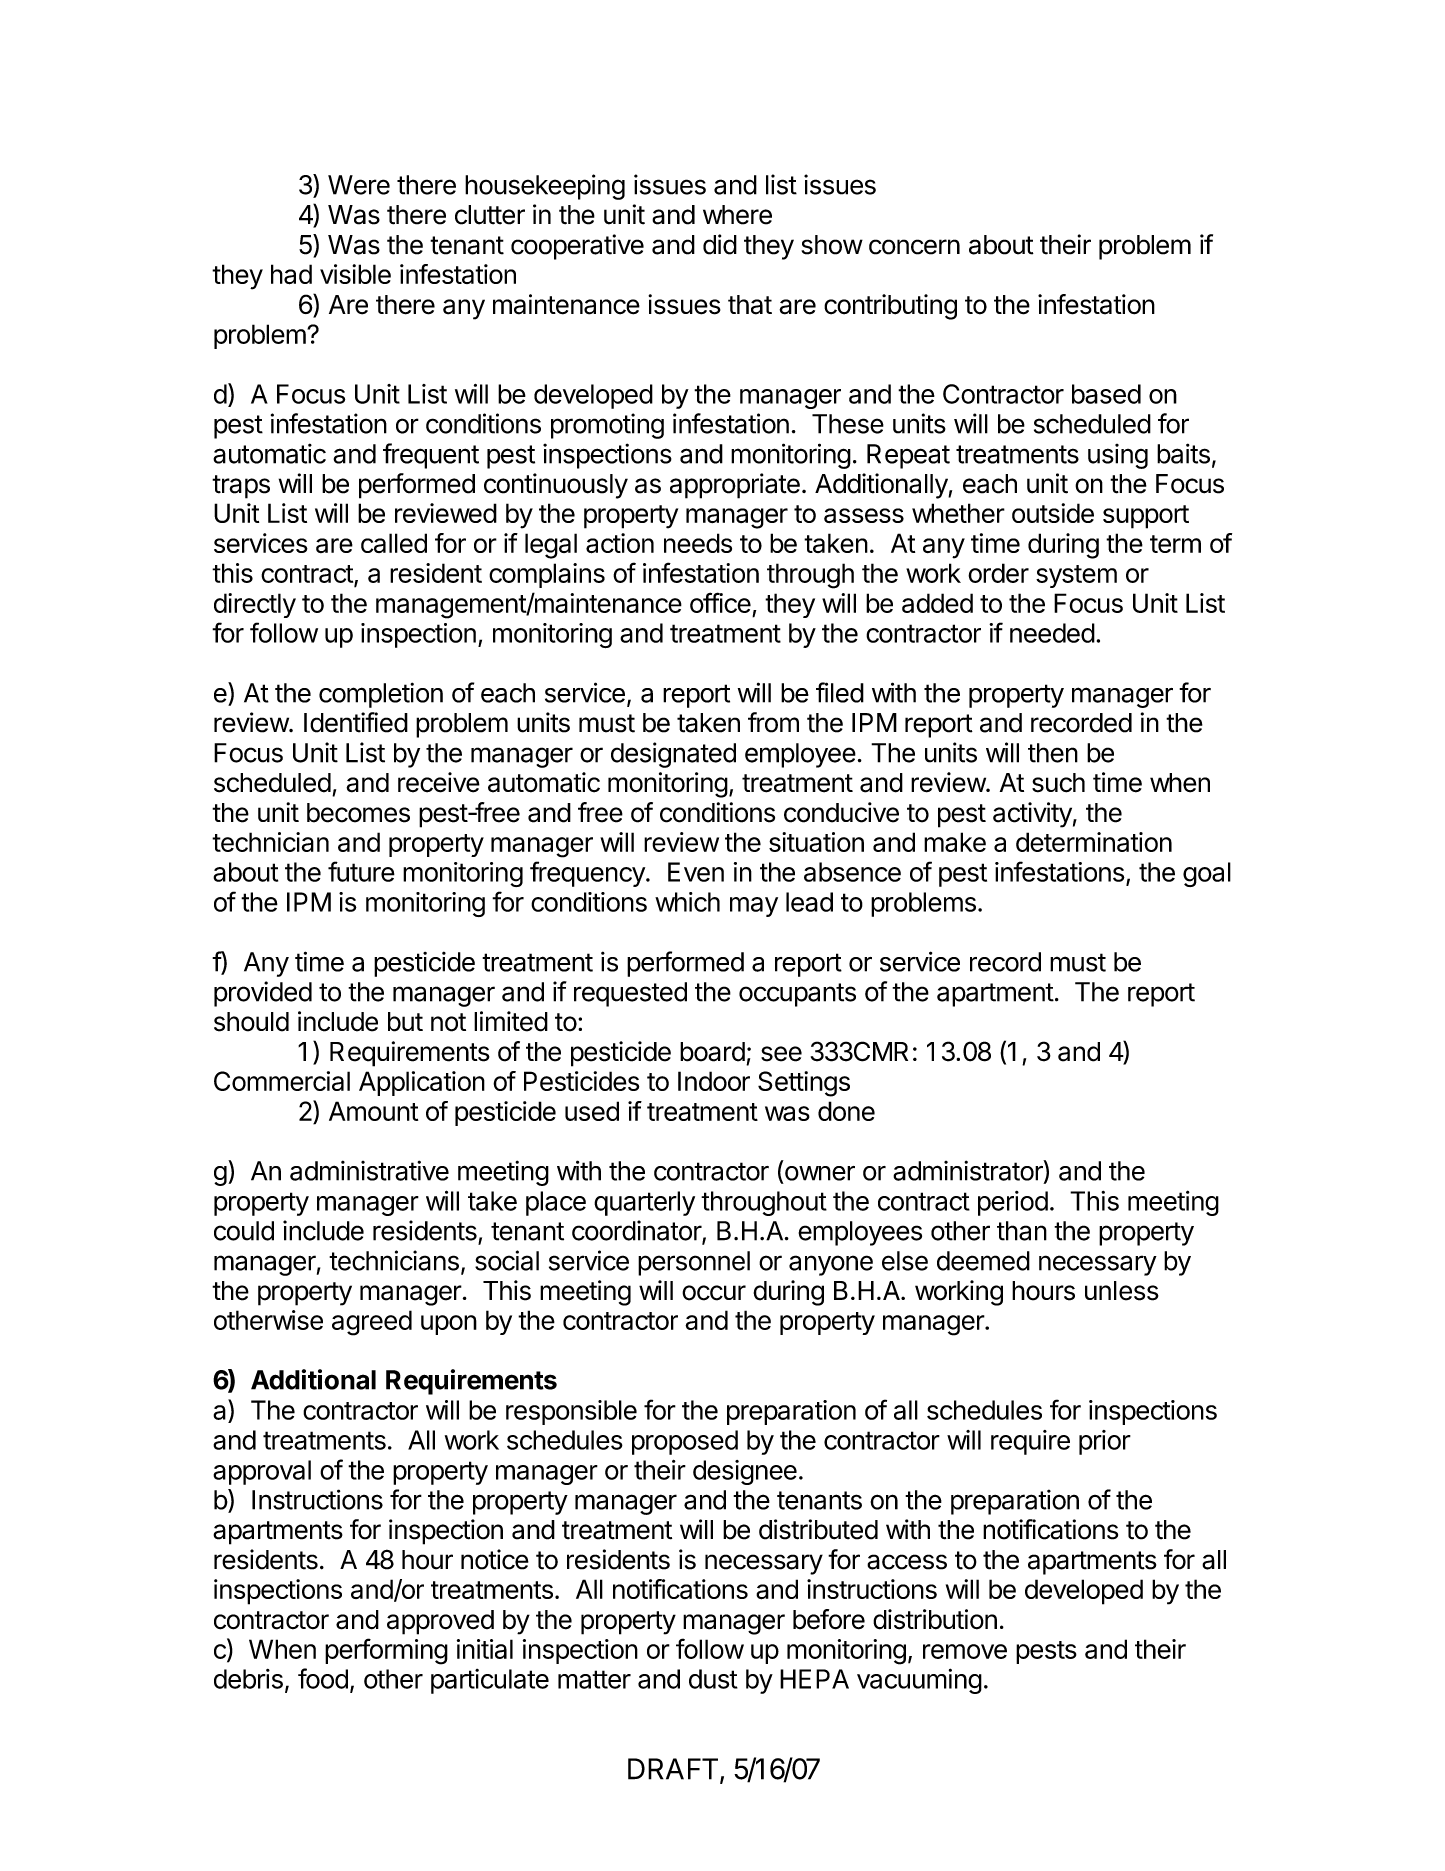 This screenshot has height=1871, width=1445. What do you see at coordinates (797, 995) in the screenshot?
I see `occupants` at bounding box center [797, 995].
